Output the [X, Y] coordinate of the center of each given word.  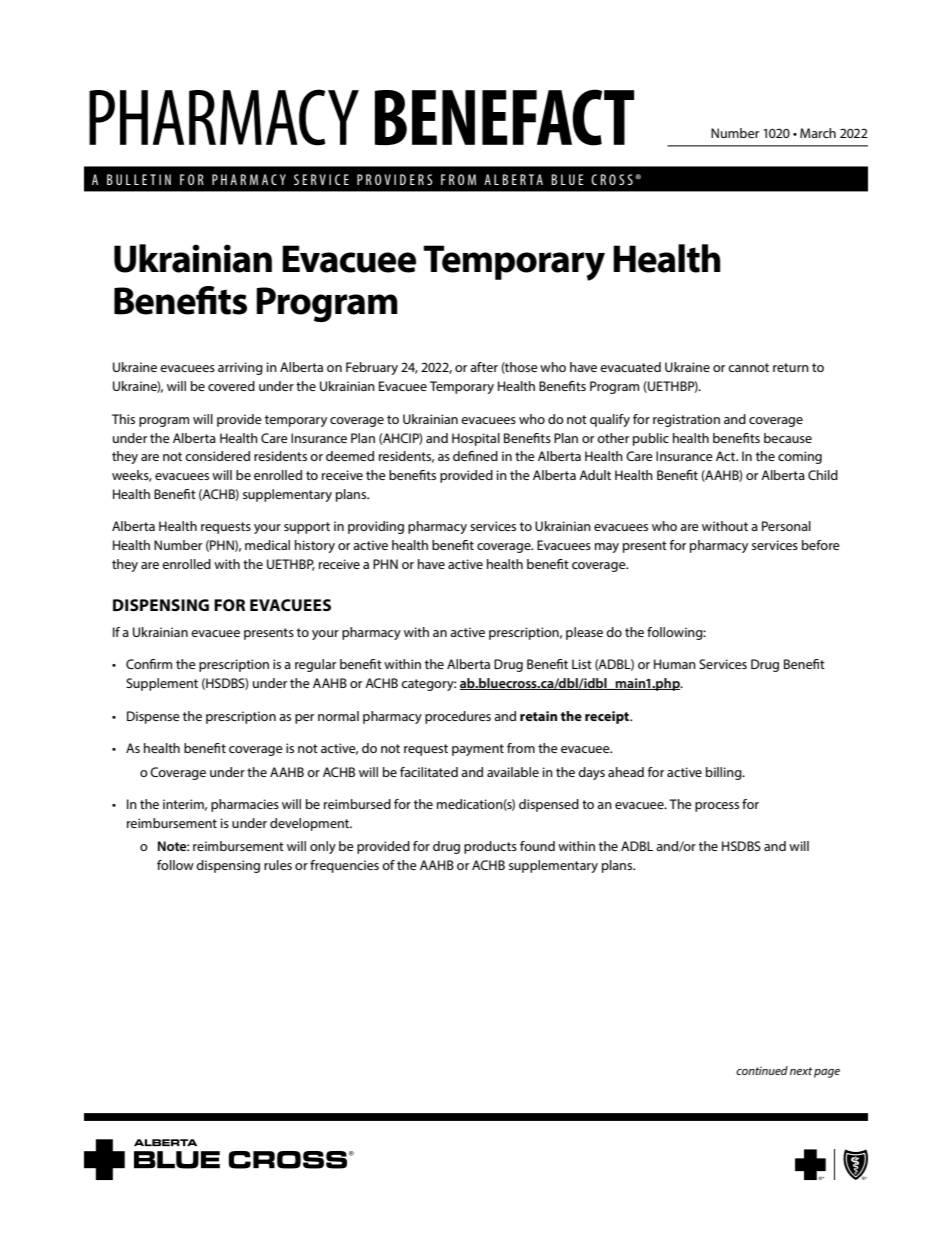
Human [675, 664]
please [584, 633]
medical [267, 545]
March [818, 133]
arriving [240, 368]
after [484, 367]
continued [762, 1070]
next [801, 1071]
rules [278, 865]
